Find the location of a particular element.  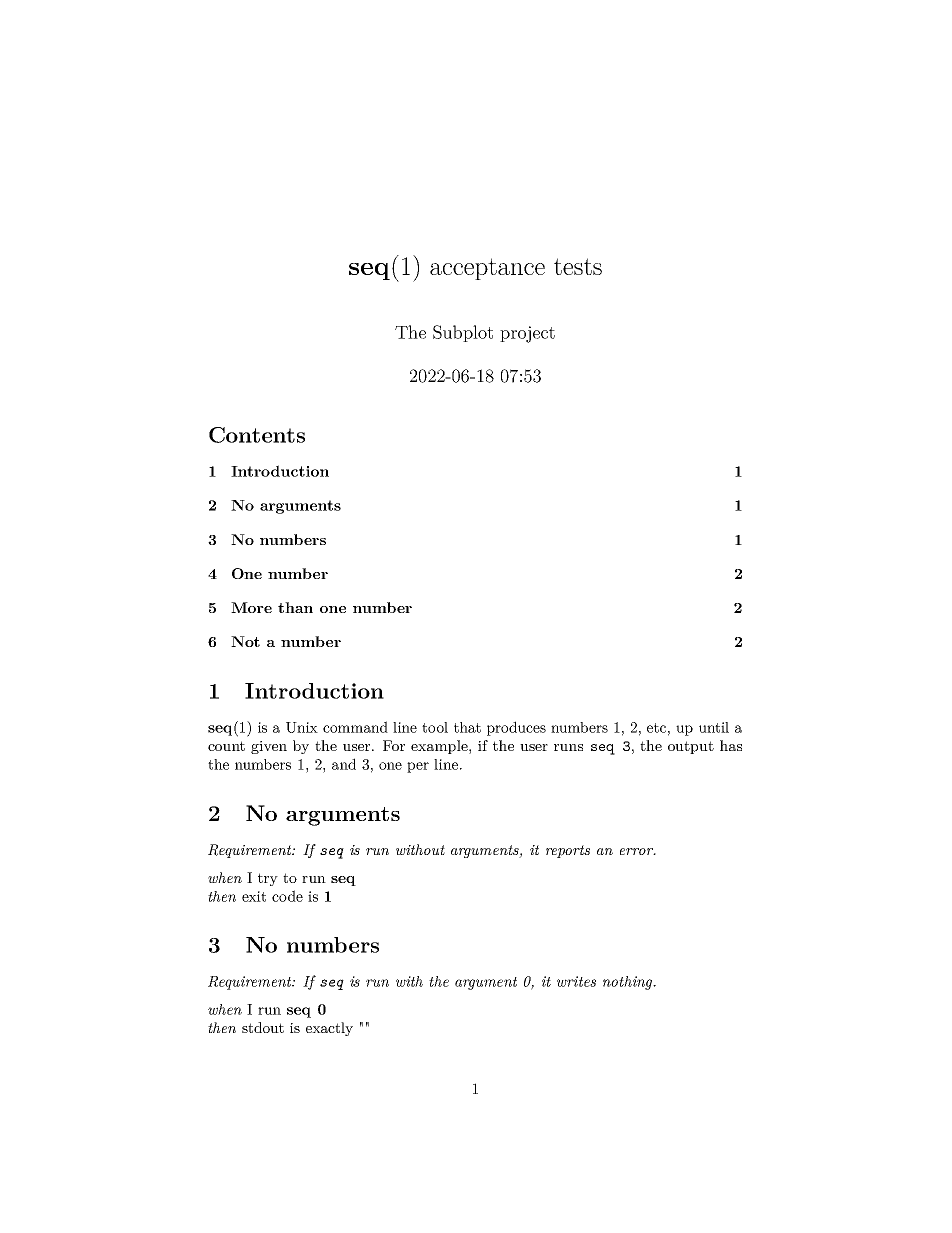

tests is located at coordinates (578, 266).
